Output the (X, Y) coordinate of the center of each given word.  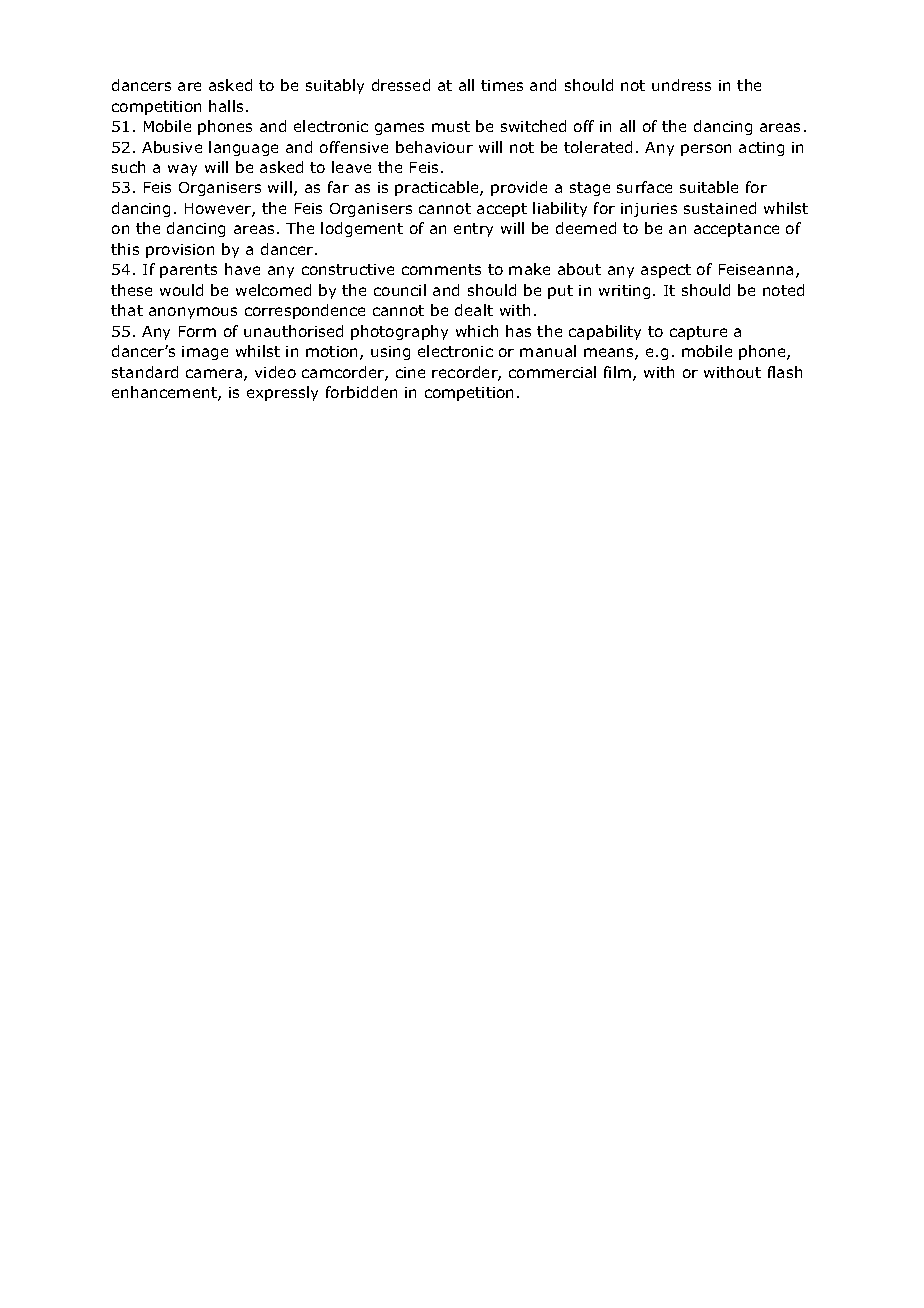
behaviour (434, 147)
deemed (586, 228)
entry (473, 230)
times (502, 85)
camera (215, 375)
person (706, 150)
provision (180, 251)
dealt (474, 310)
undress (681, 85)
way (182, 170)
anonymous (193, 313)
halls (226, 106)
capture (698, 333)
